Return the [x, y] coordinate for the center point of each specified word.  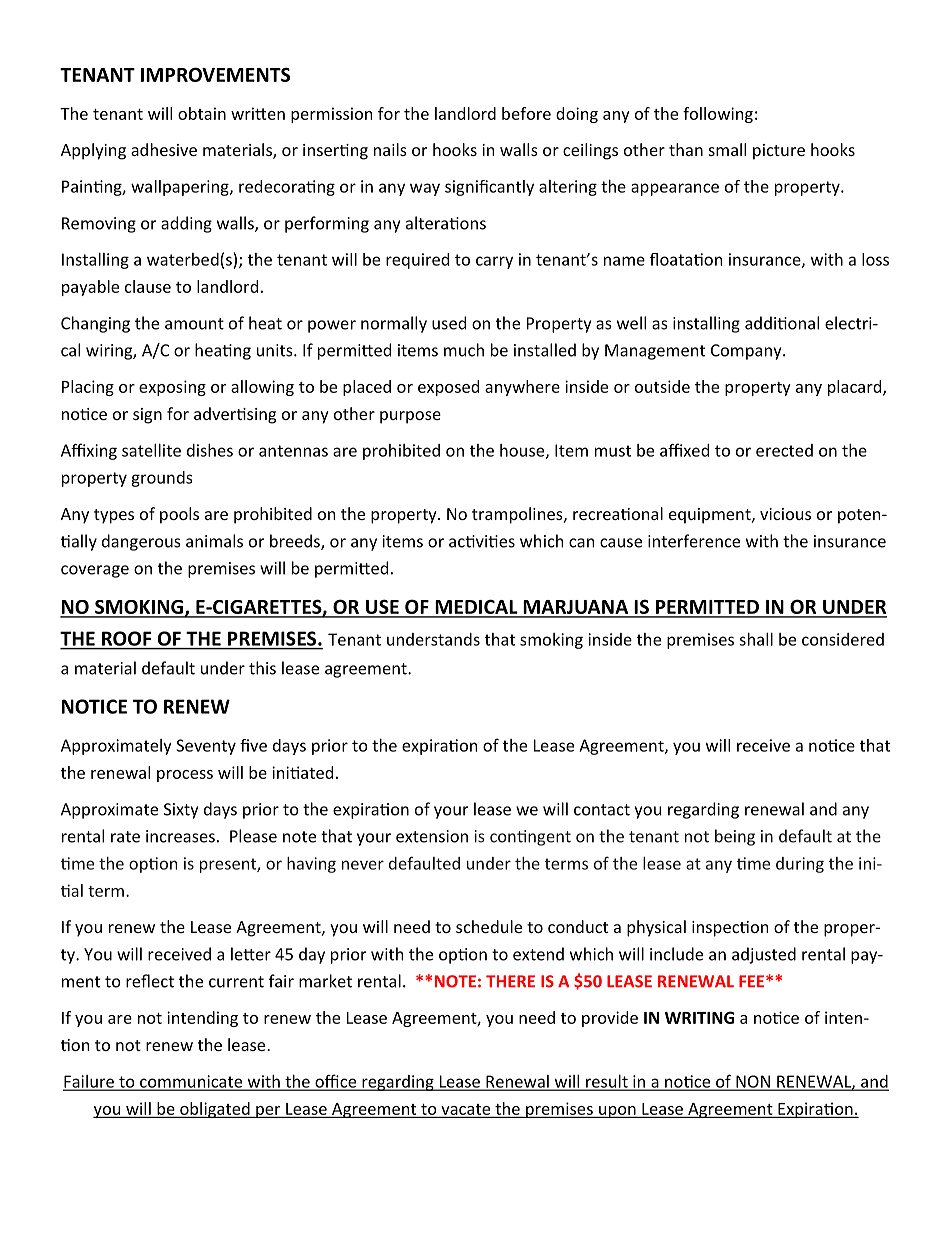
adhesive [164, 149]
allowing [262, 388]
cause [621, 543]
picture [779, 152]
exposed [448, 388]
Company [747, 352]
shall [756, 639]
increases [180, 836]
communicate [191, 1082]
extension [432, 836]
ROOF [126, 638]
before [526, 113]
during [800, 865]
